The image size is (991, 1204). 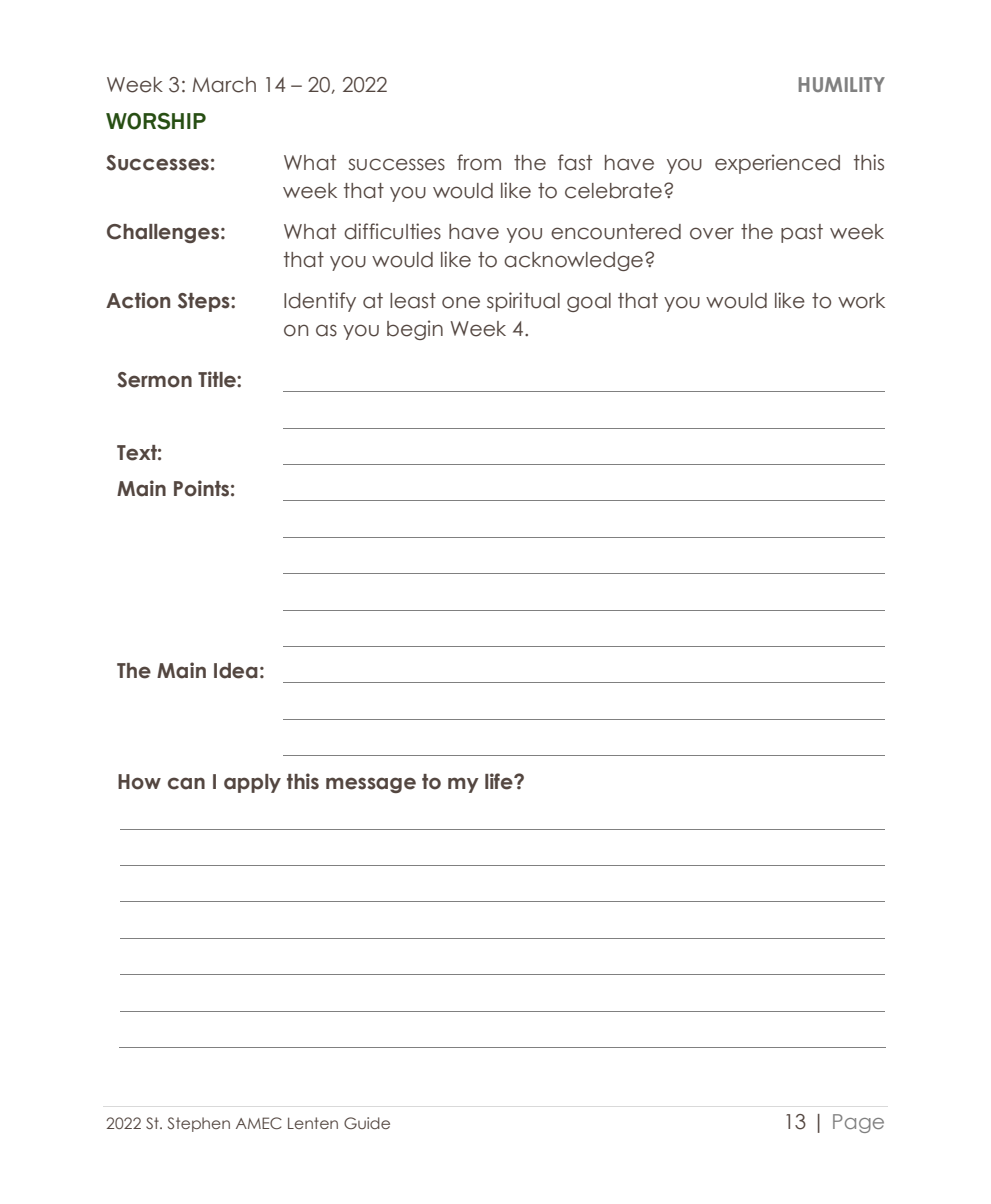 What do you see at coordinates (224, 85) in the screenshot?
I see `March` at bounding box center [224, 85].
